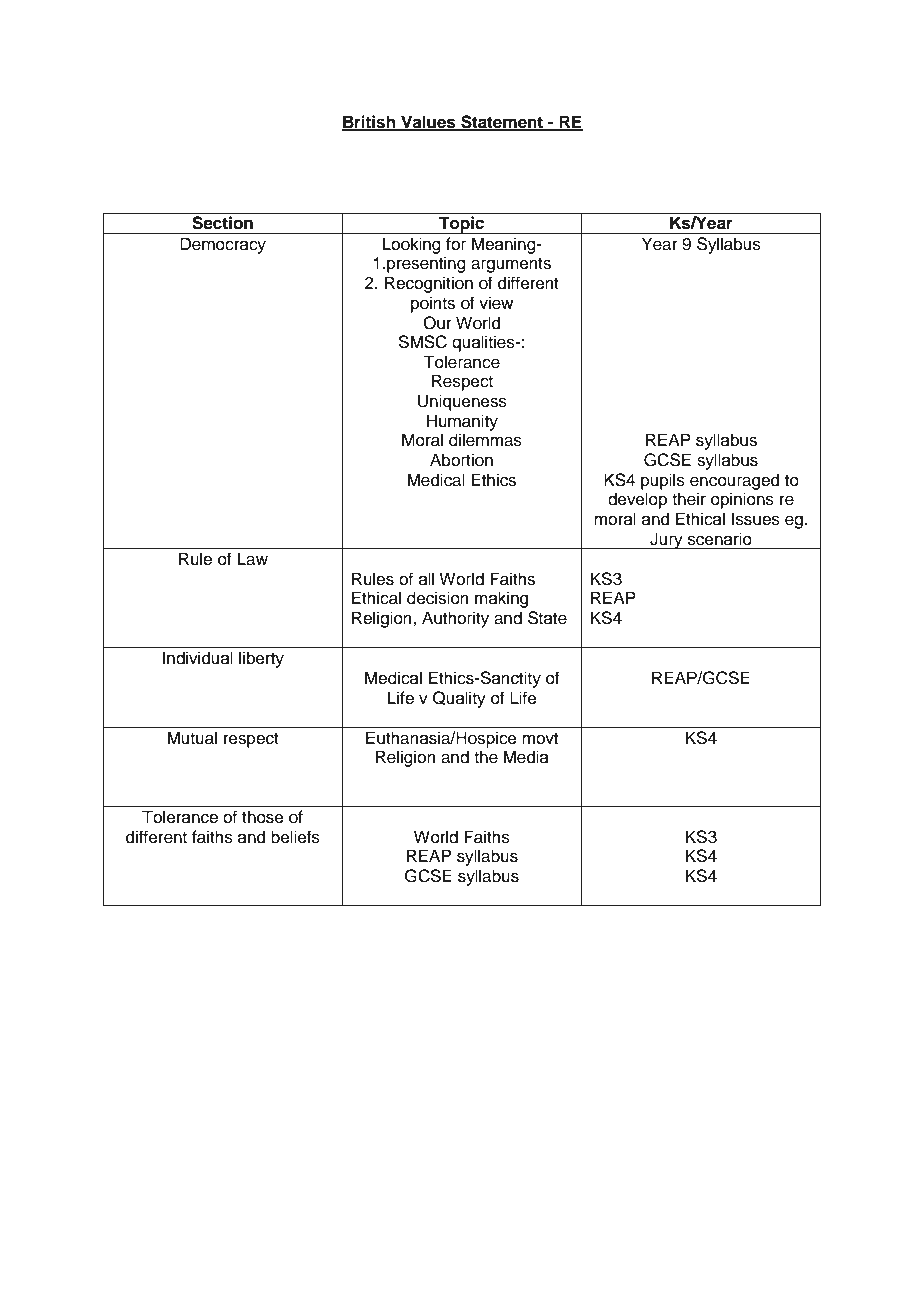 Image resolution: width=924 pixels, height=1308 pixels. I want to click on pupils, so click(663, 481).
